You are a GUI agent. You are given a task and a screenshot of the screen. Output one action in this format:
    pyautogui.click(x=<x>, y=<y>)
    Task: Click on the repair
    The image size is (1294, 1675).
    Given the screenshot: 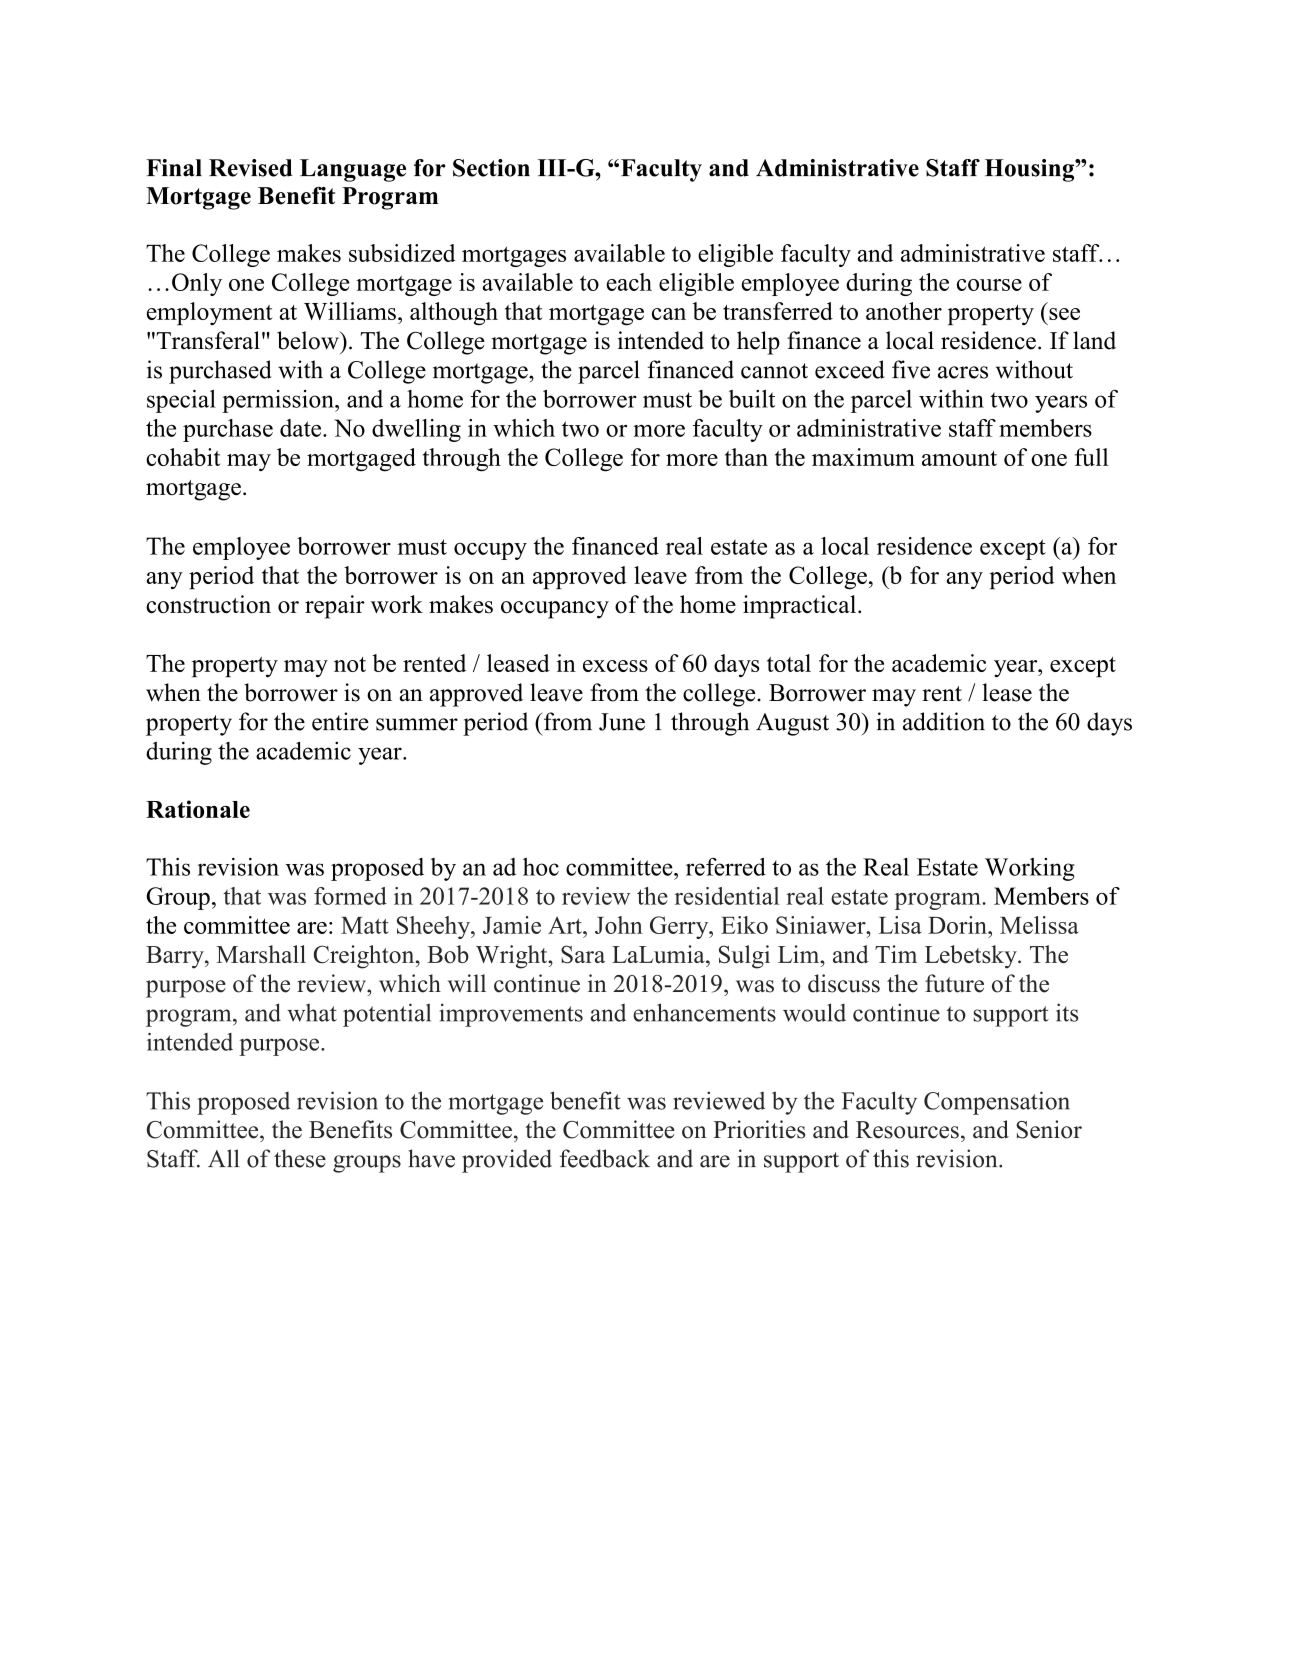 What is the action you would take?
    pyautogui.click(x=335, y=607)
